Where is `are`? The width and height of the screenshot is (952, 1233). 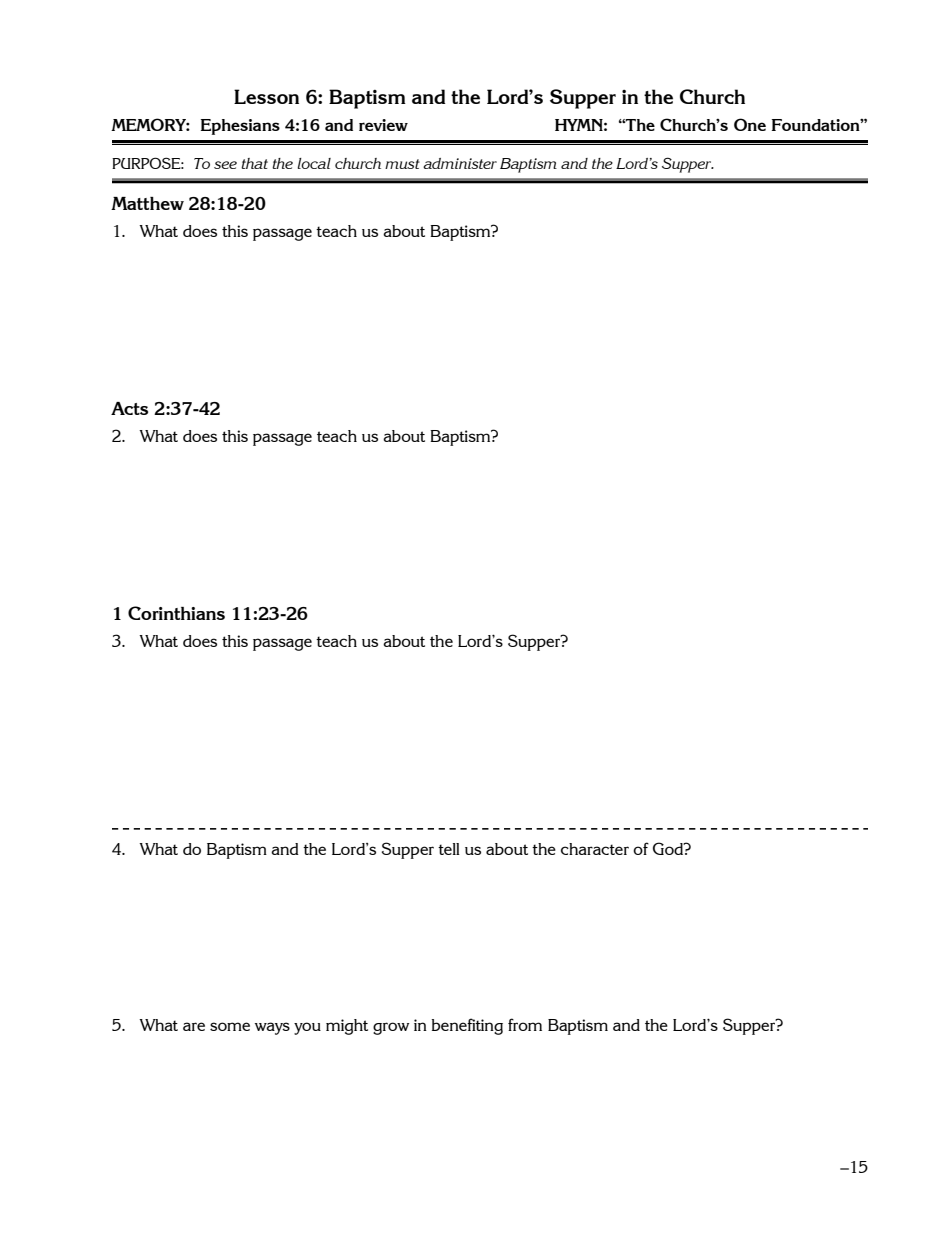 are is located at coordinates (194, 1026).
